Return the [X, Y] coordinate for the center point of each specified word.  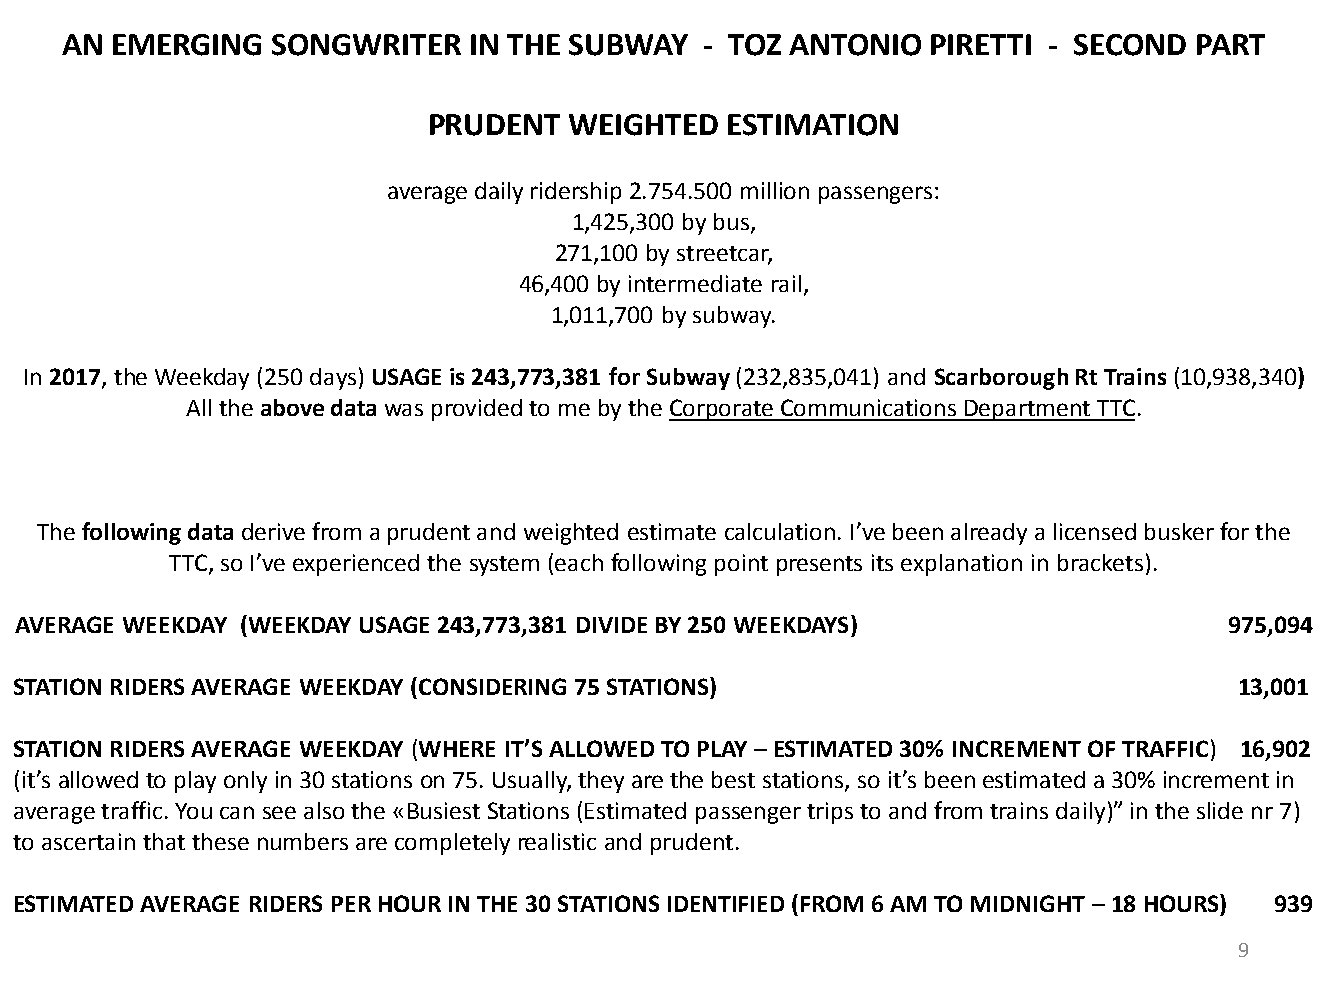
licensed [1095, 531]
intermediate [695, 283]
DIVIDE [612, 625]
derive [273, 531]
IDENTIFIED [726, 904]
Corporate [722, 410]
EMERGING [187, 45]
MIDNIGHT [1028, 903]
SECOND [1130, 45]
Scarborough [1001, 379]
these [220, 841]
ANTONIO [855, 45]
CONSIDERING [492, 686]
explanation [961, 565]
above [292, 407]
